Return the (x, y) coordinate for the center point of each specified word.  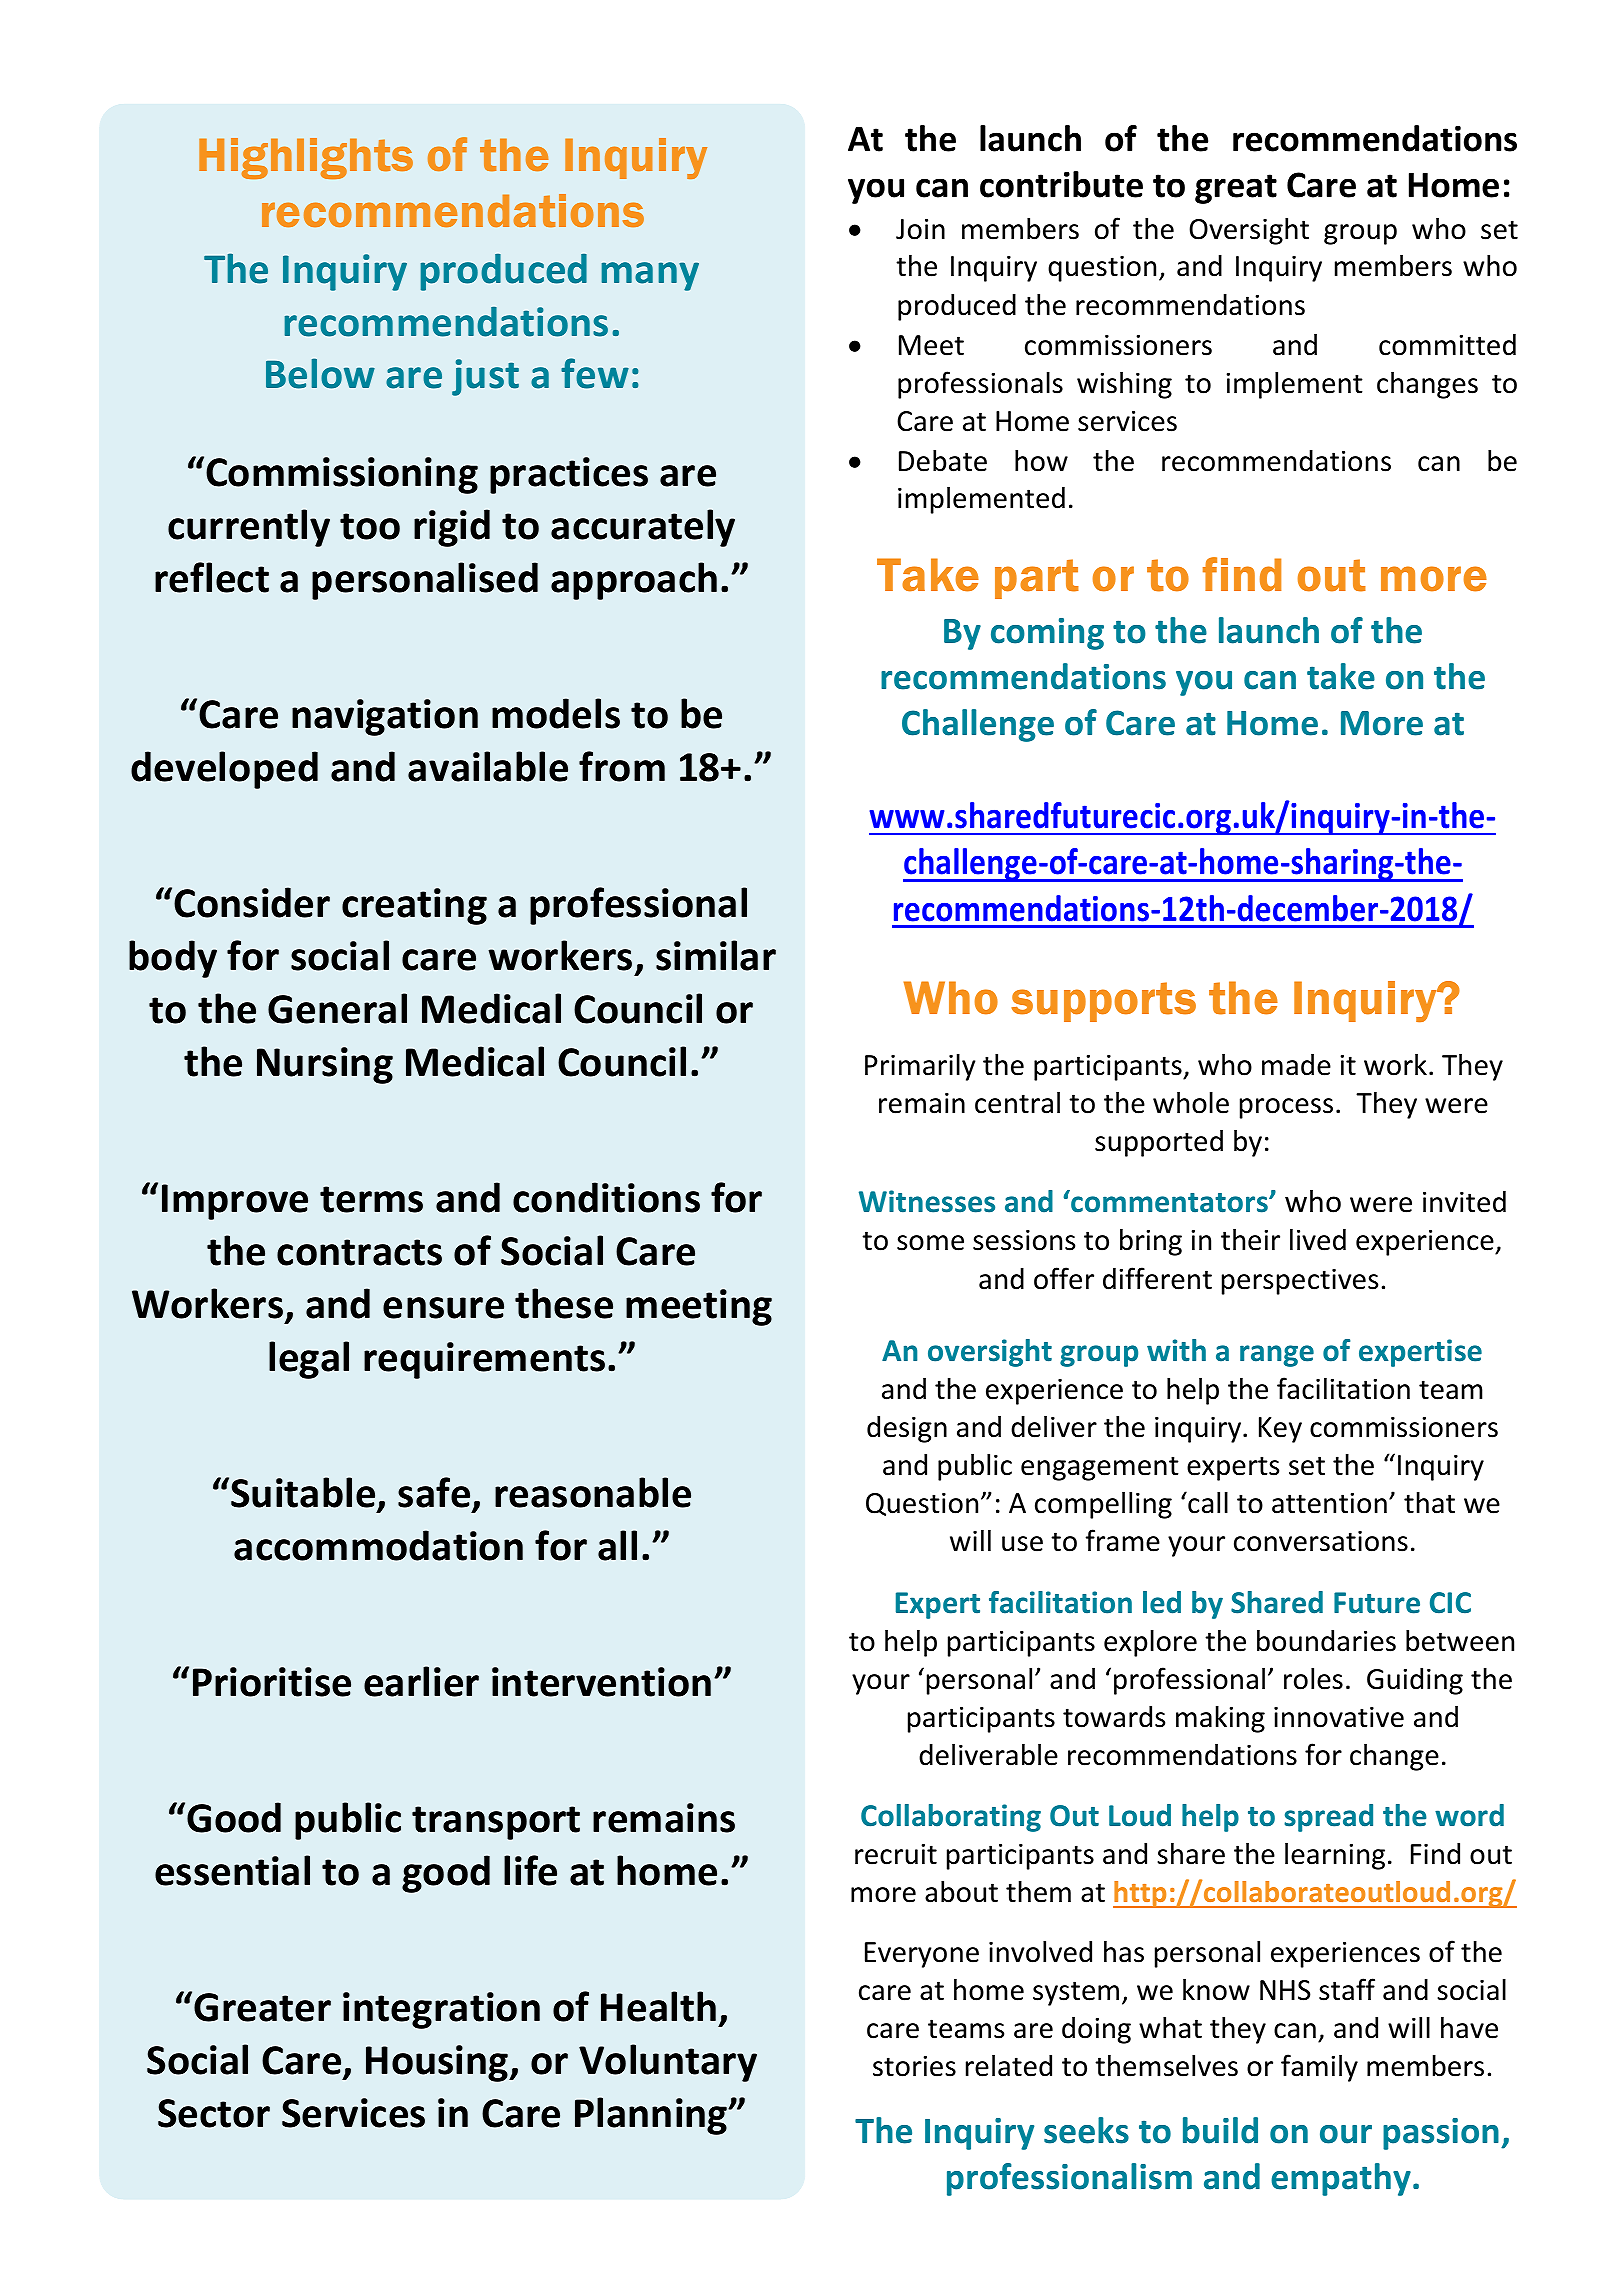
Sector (214, 2113)
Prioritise (272, 1682)
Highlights (306, 158)
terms (371, 1199)
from (622, 766)
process (1286, 1108)
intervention (601, 1682)
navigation (385, 717)
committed (1447, 345)
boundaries (1326, 1640)
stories (914, 2066)
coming (1047, 634)
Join (920, 229)
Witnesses (927, 1201)
